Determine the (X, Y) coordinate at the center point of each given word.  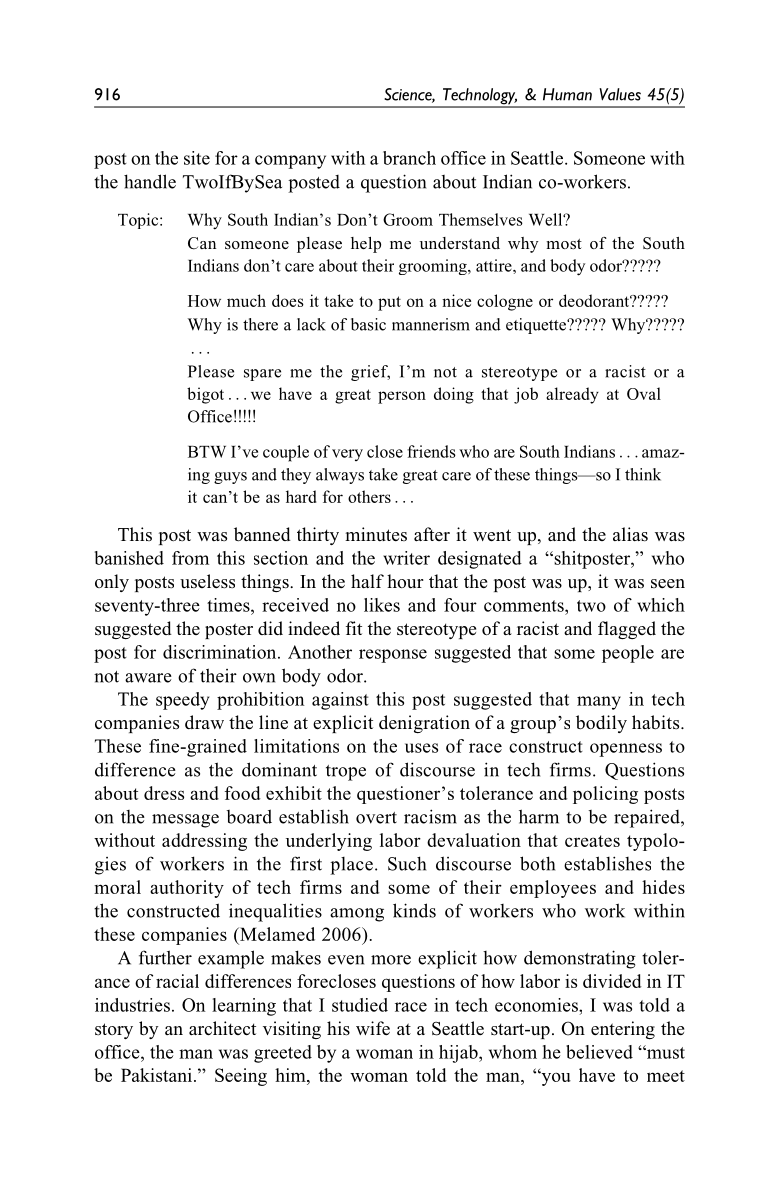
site (197, 158)
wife (373, 1028)
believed (599, 1052)
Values (620, 94)
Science (409, 95)
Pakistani (156, 1075)
